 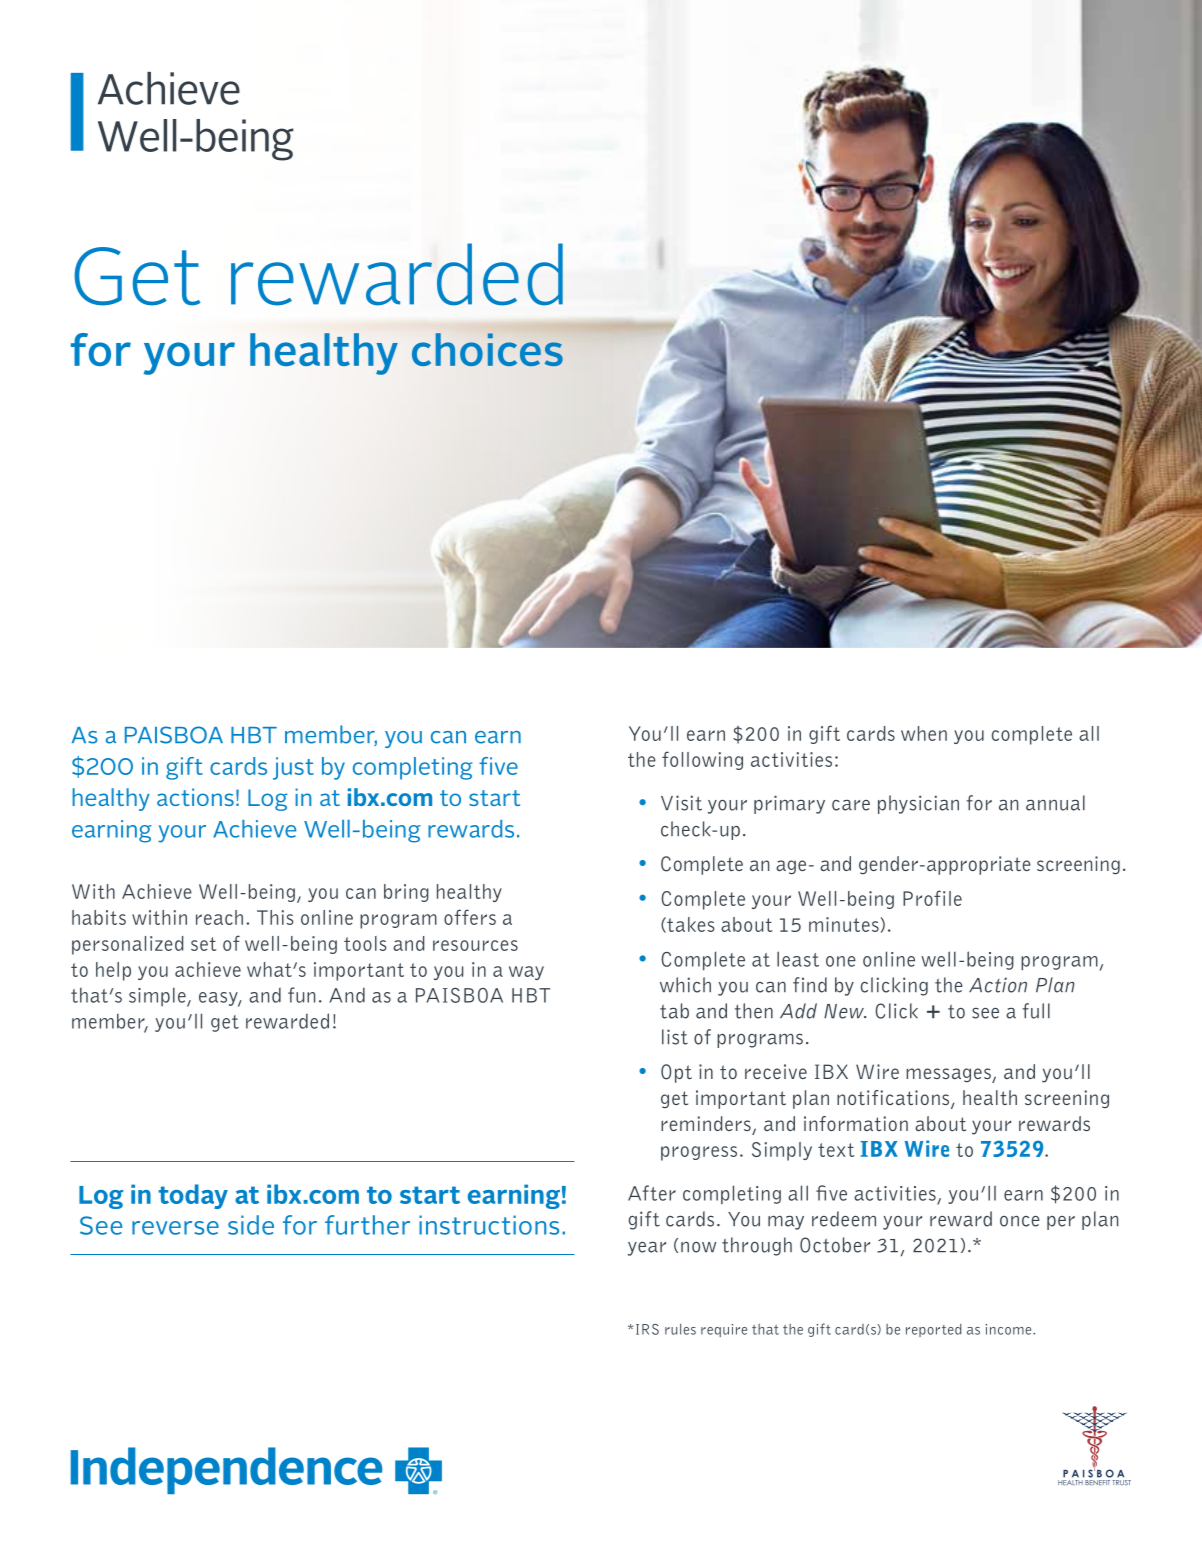 I want to click on today, so click(x=193, y=1196).
